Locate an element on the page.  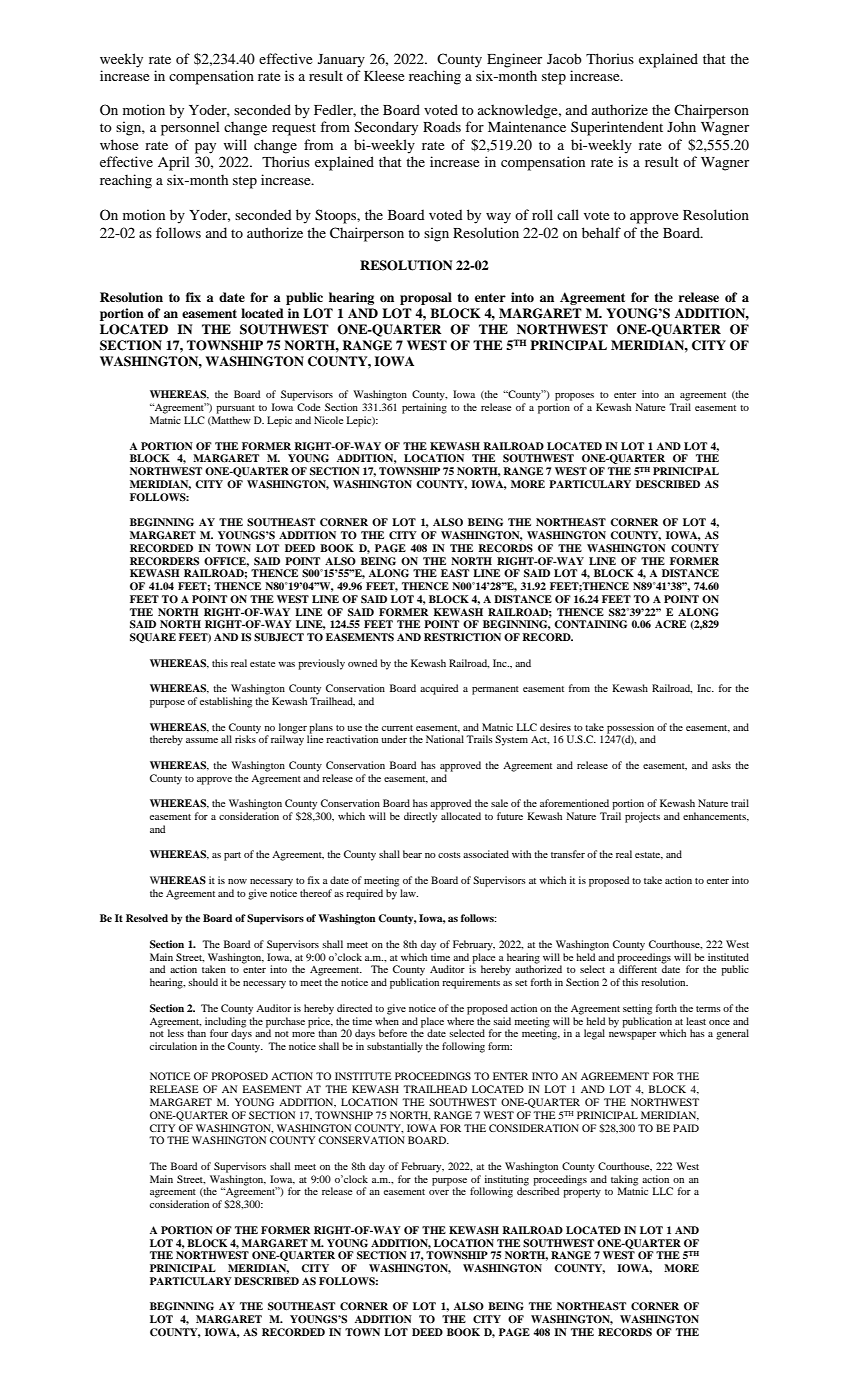
Resolved is located at coordinates (147, 918).
